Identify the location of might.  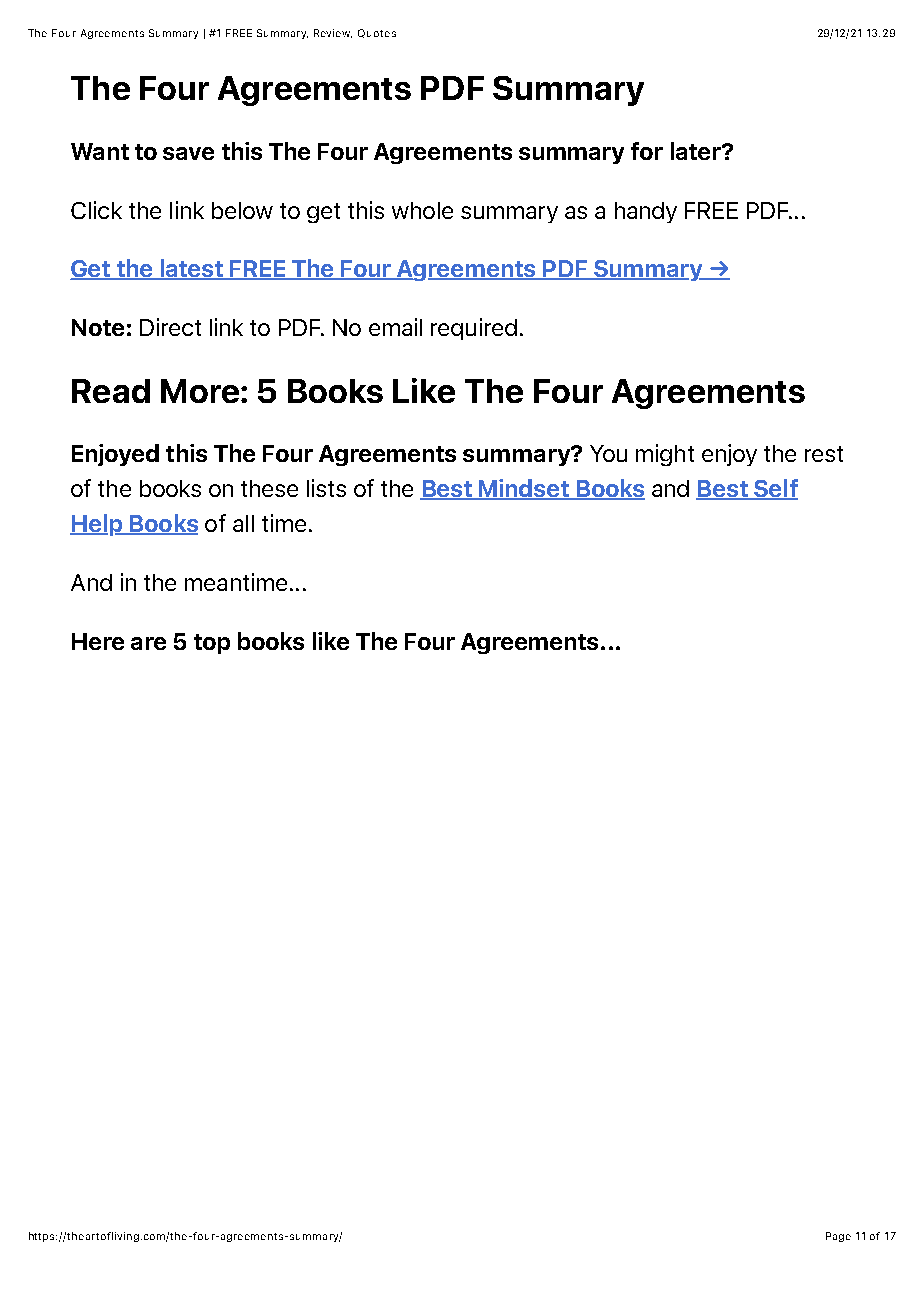
(665, 455).
